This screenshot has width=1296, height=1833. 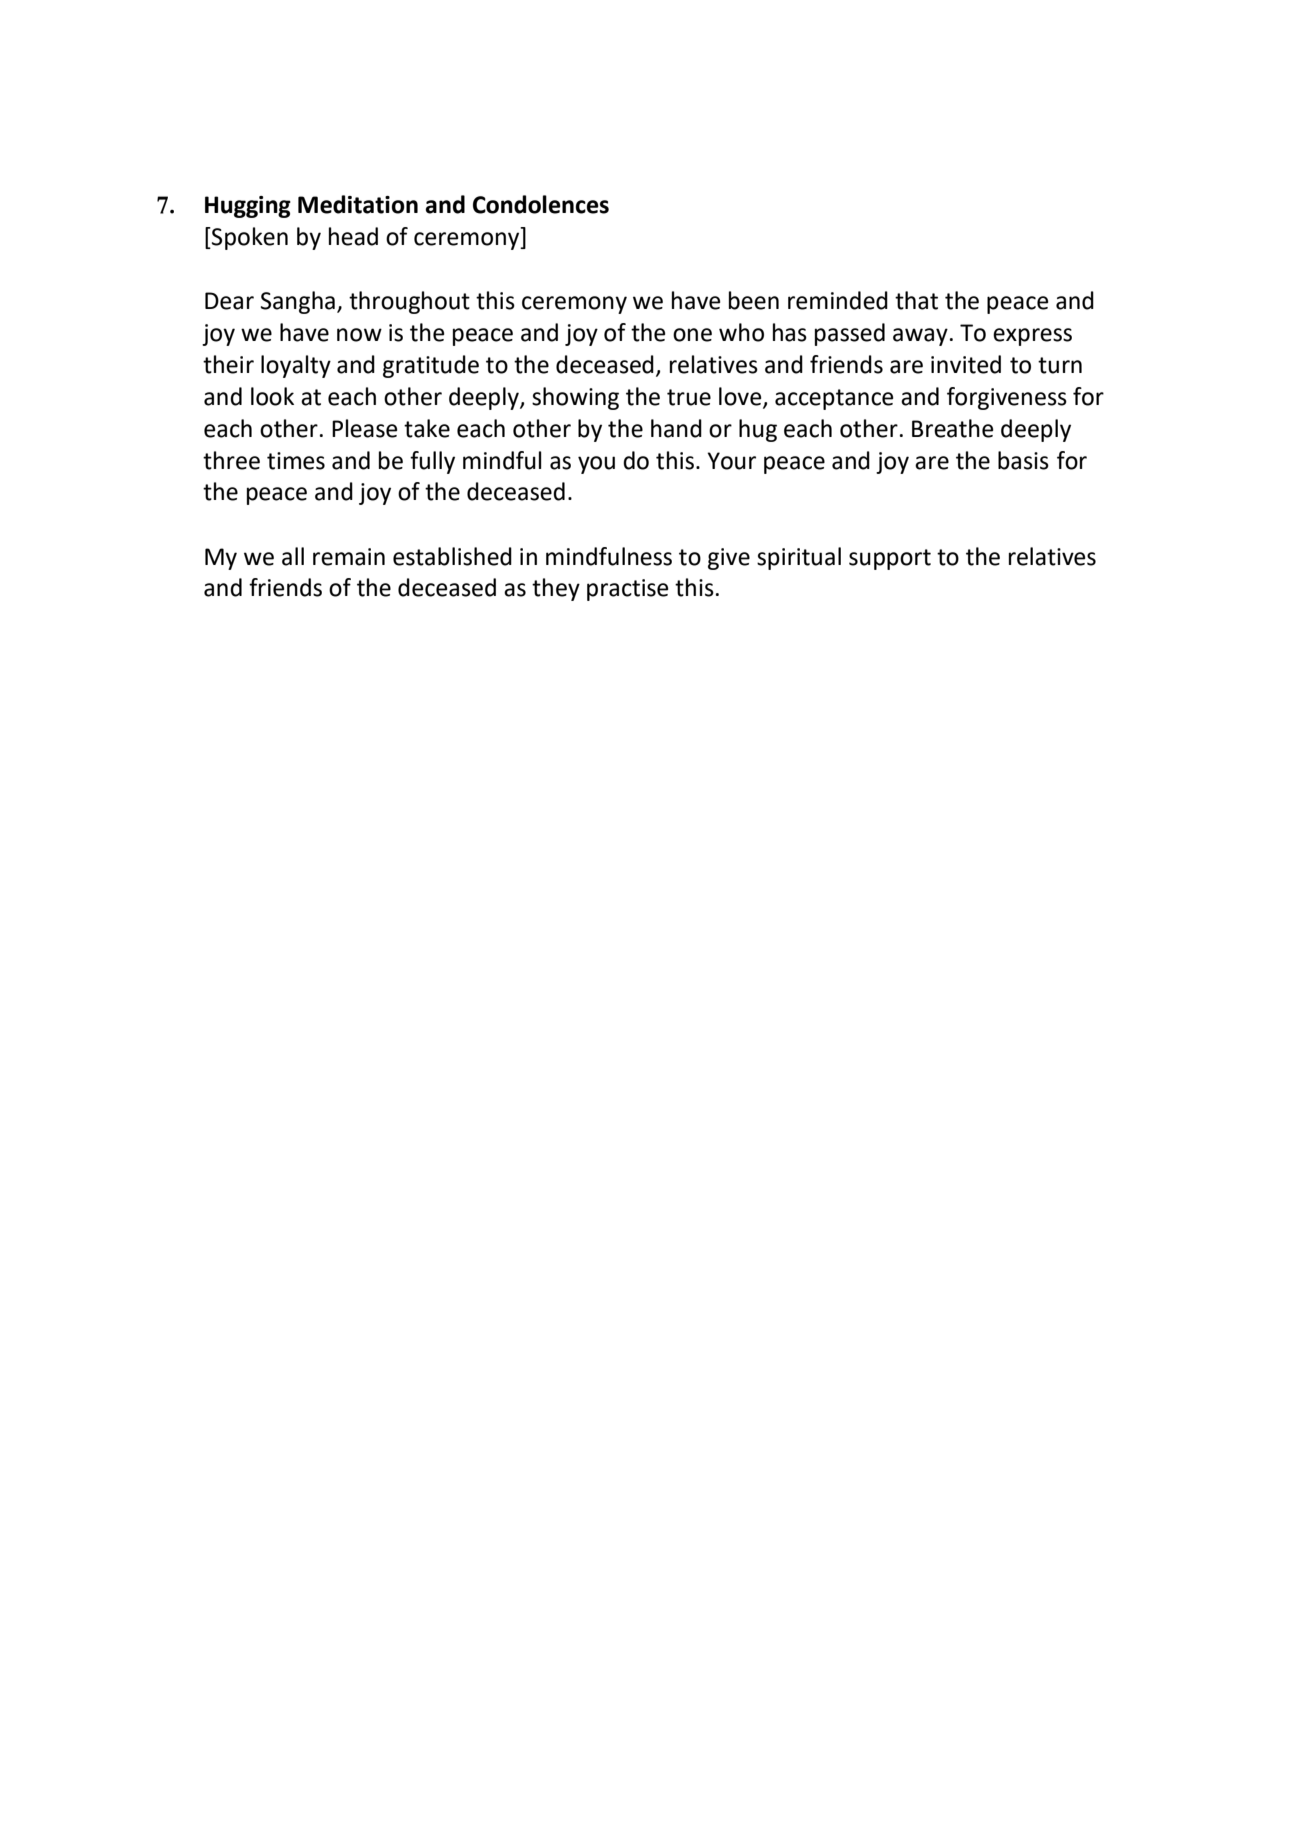 What do you see at coordinates (296, 461) in the screenshot?
I see `times` at bounding box center [296, 461].
